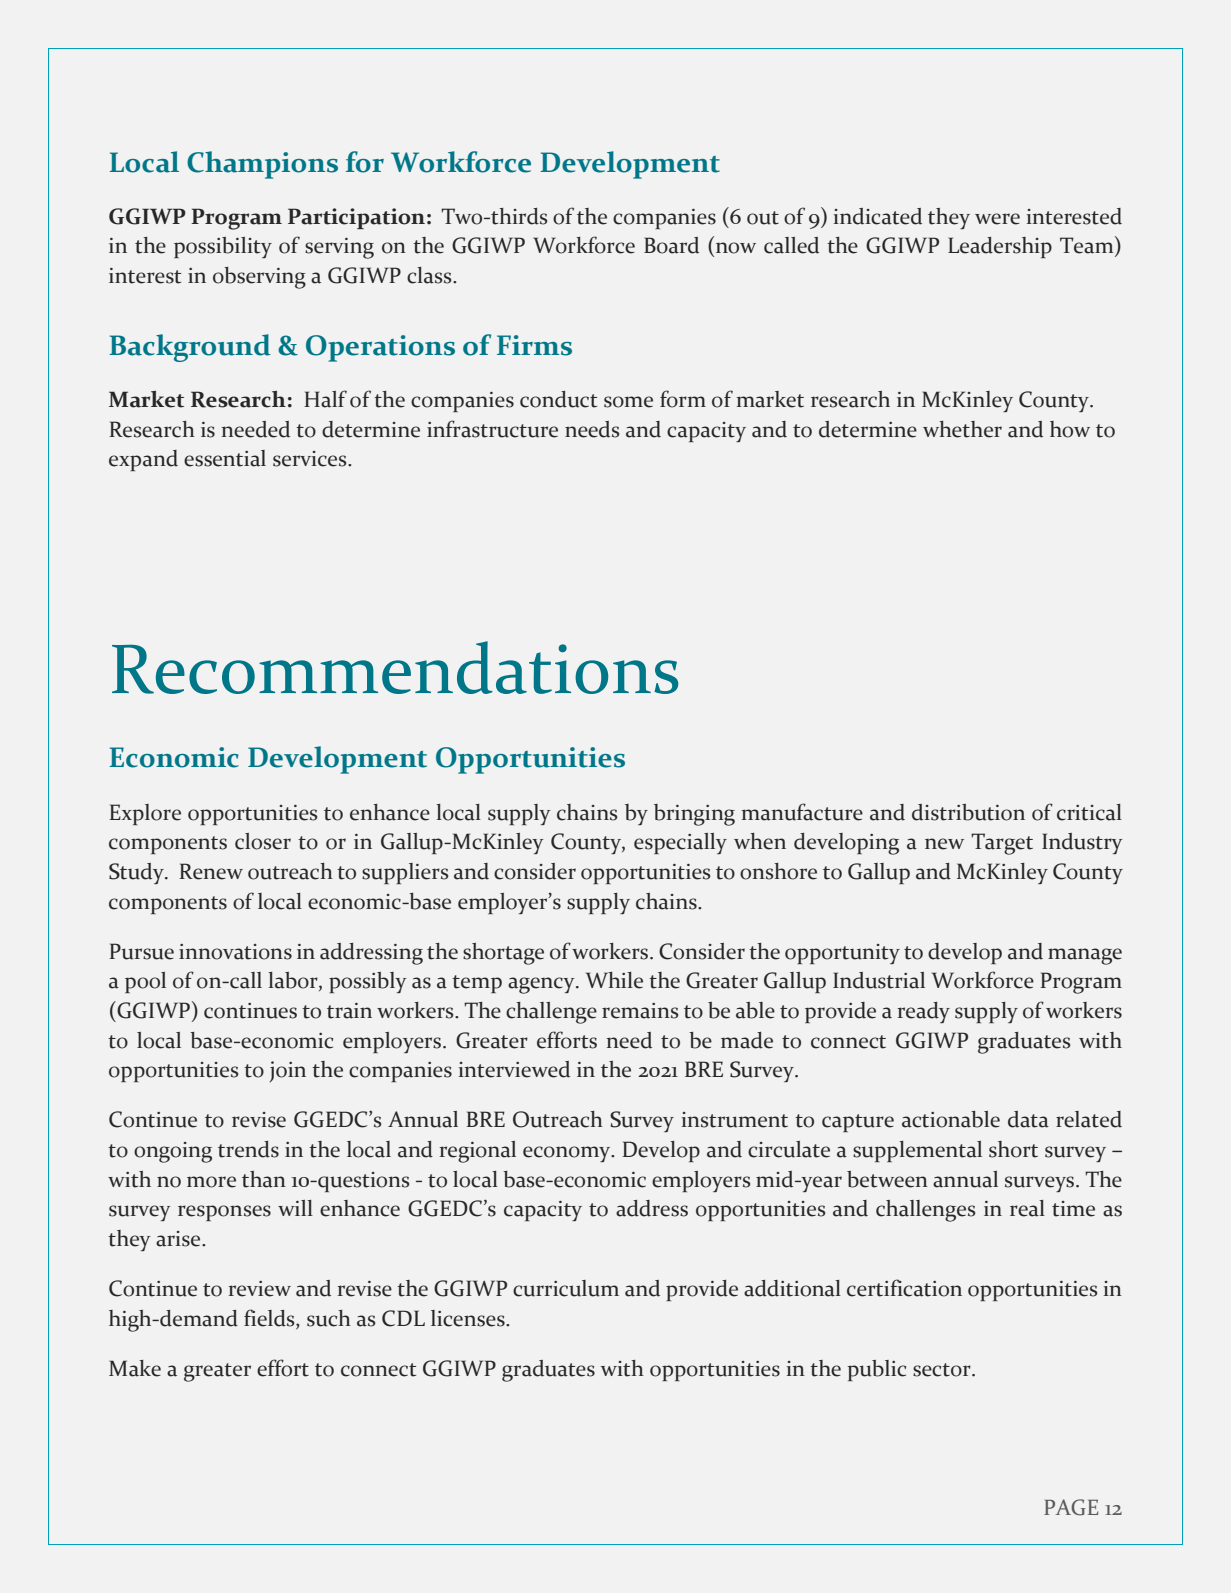 This image has height=1593, width=1231. Describe the element at coordinates (395, 667) in the image. I see `Recommendations` at that location.
